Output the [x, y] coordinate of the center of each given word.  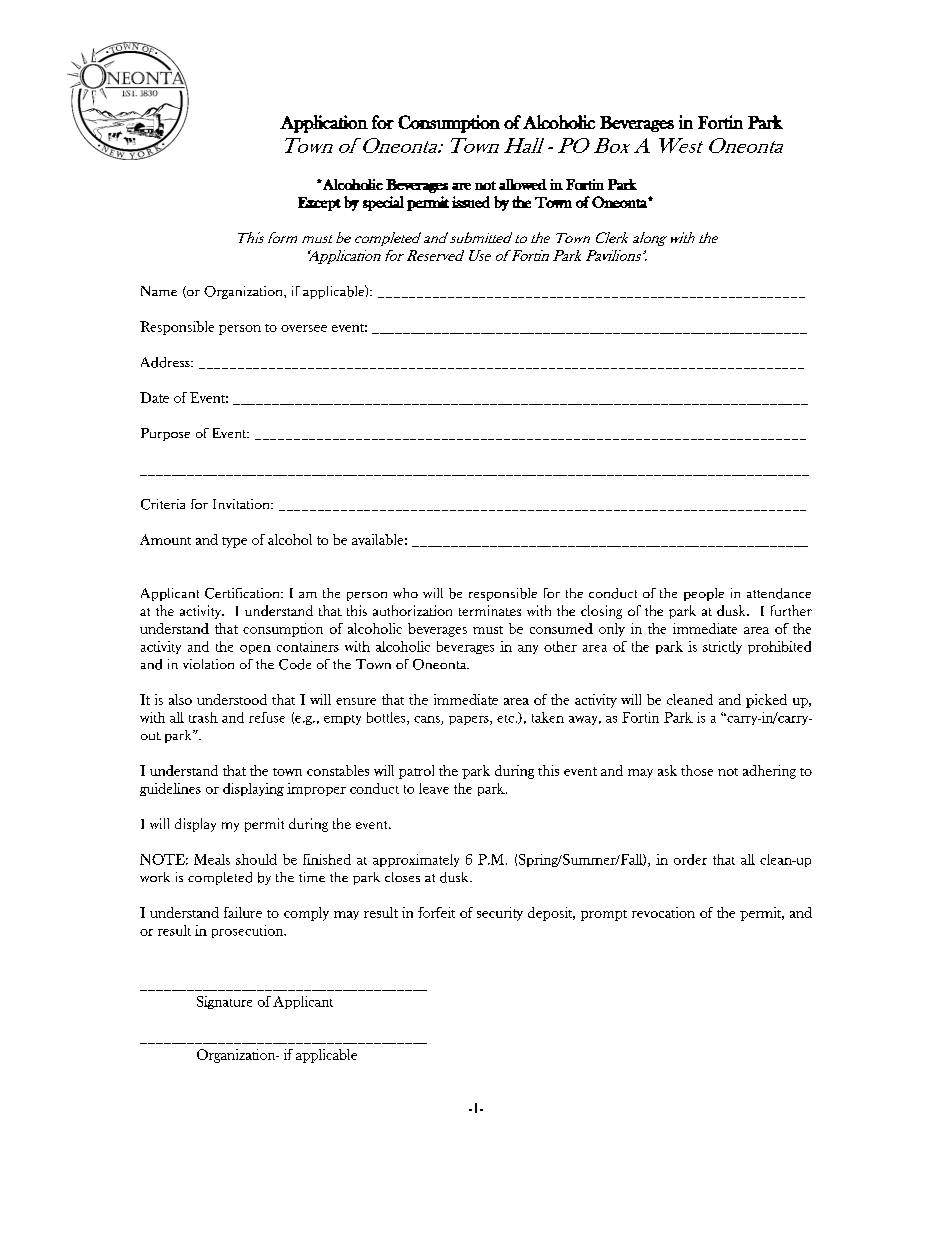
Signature [224, 1002]
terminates [490, 610]
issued [471, 202]
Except [319, 204]
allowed [523, 184]
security [500, 914]
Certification [243, 593]
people [704, 594]
